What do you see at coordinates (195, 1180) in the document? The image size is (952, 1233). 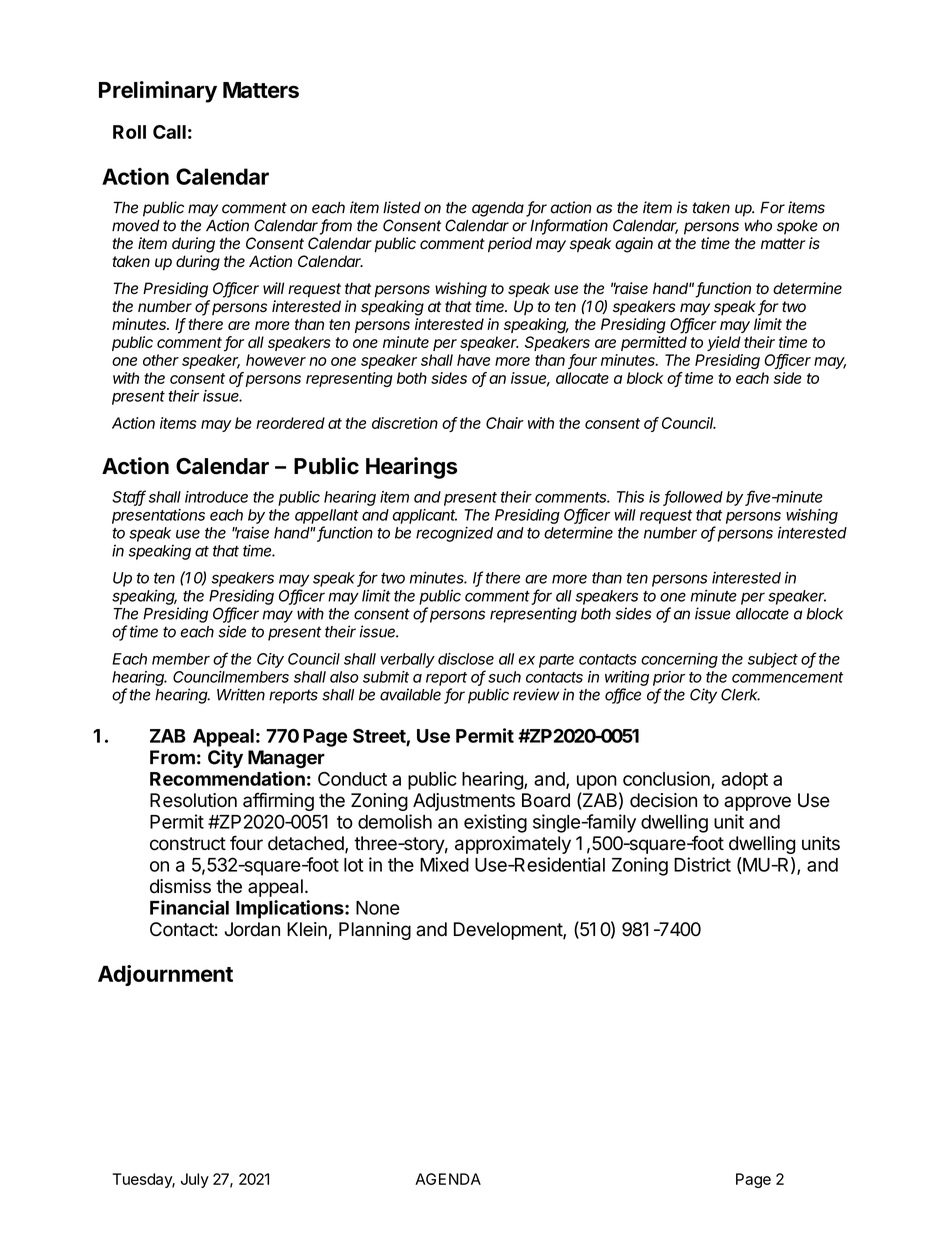 I see `July` at bounding box center [195, 1180].
